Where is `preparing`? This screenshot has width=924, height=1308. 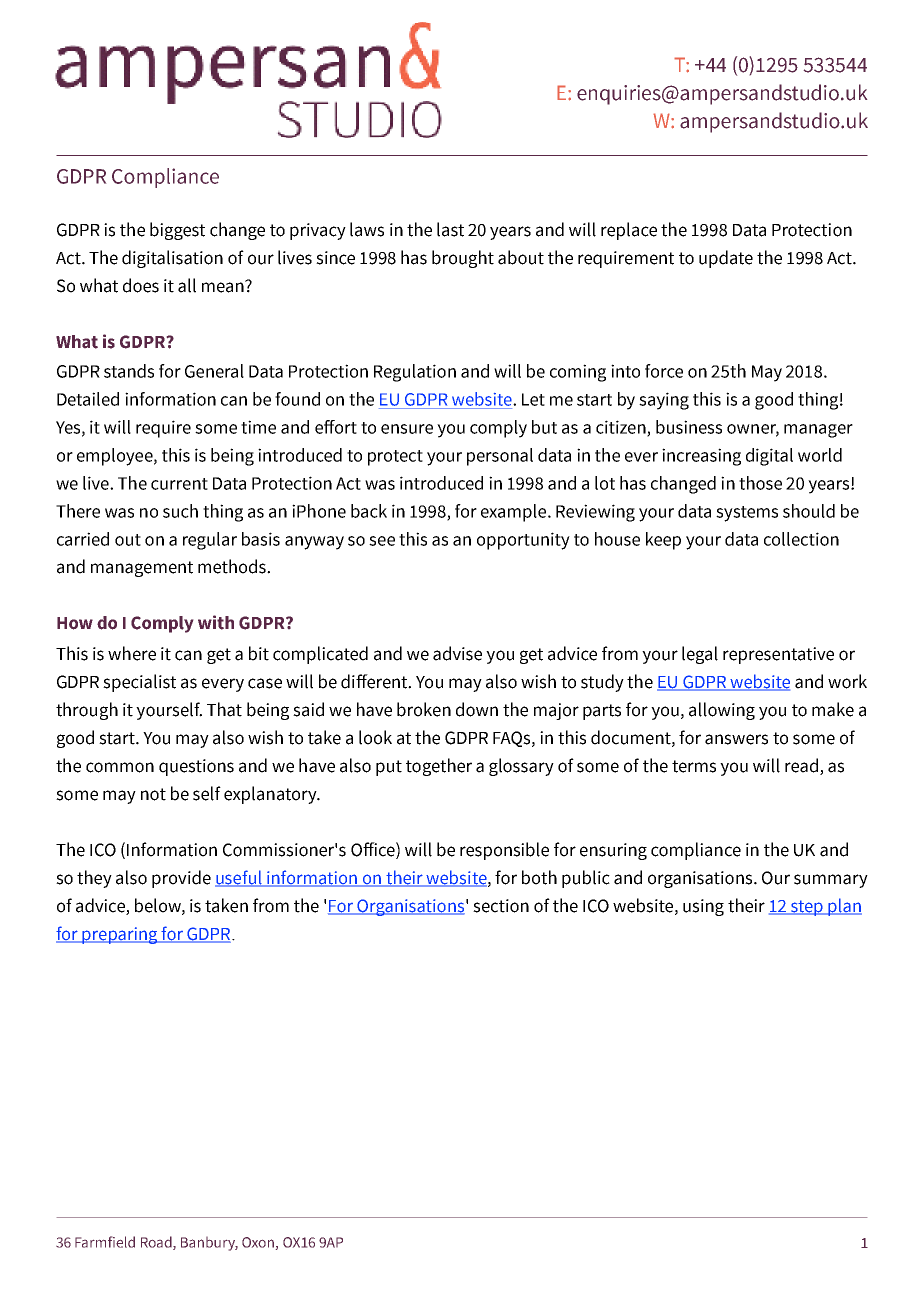 preparing is located at coordinates (120, 935).
